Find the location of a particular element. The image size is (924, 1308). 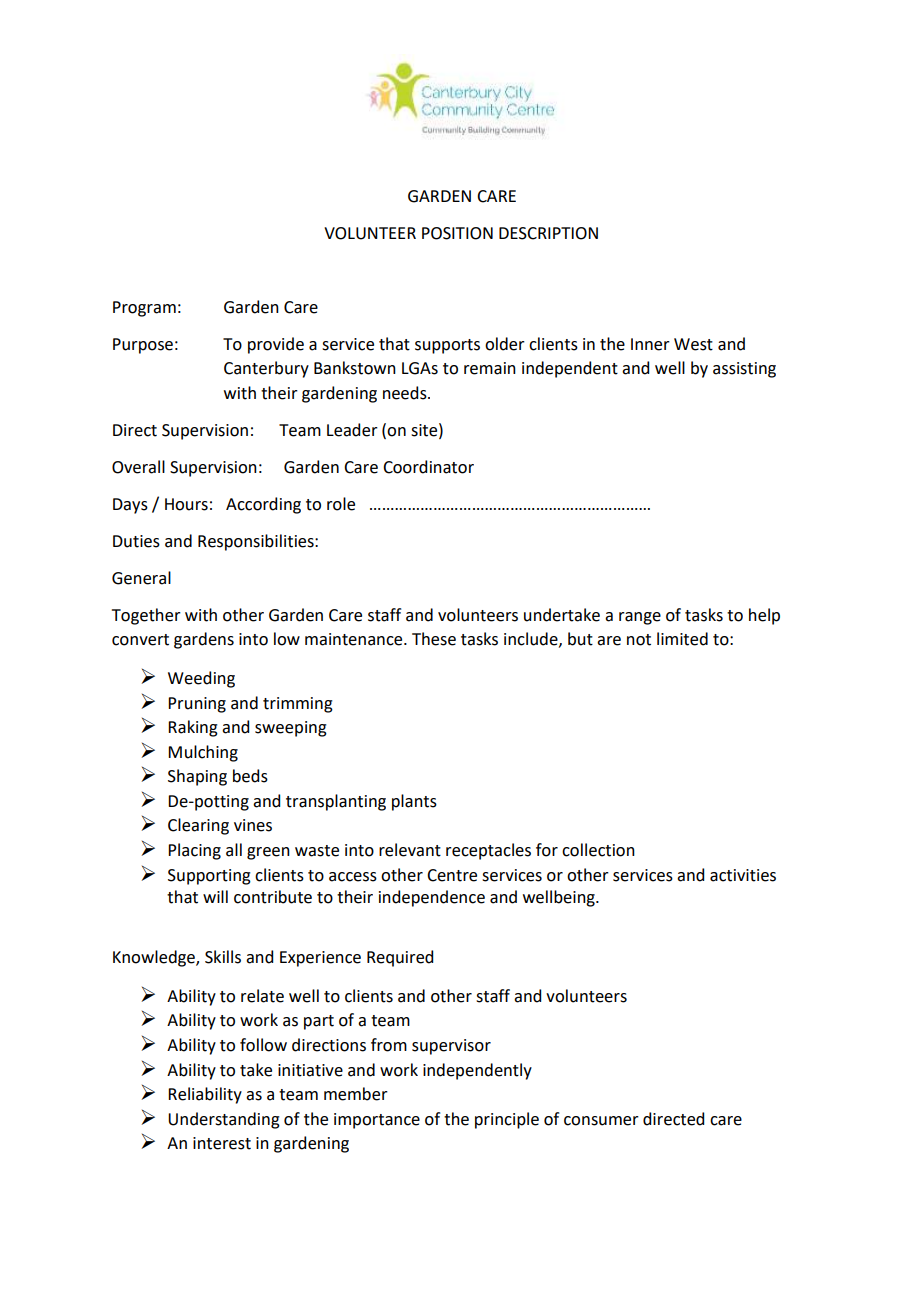

Understanding is located at coordinates (224, 1120).
